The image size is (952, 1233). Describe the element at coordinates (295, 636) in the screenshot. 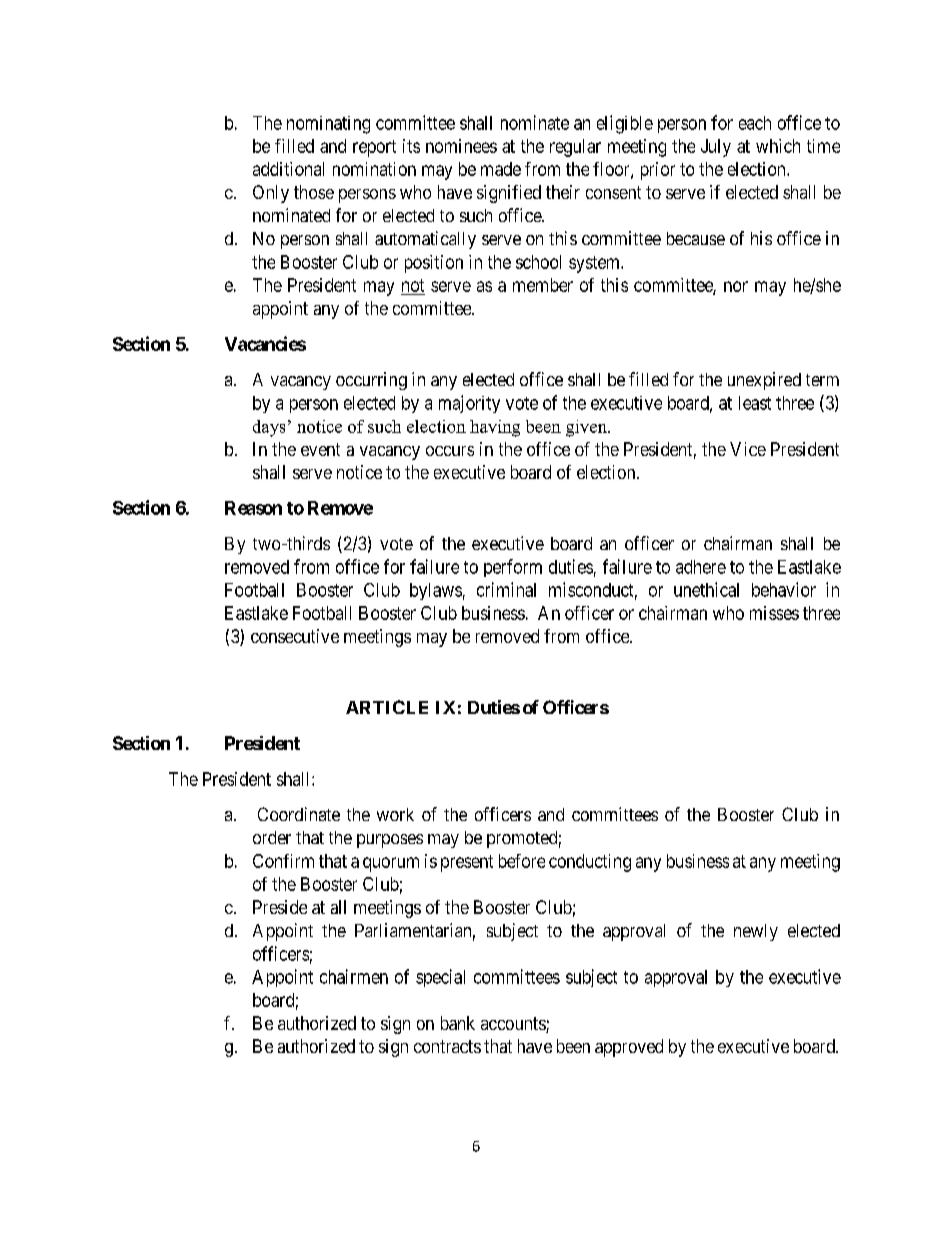

I see `consecutive` at that location.
